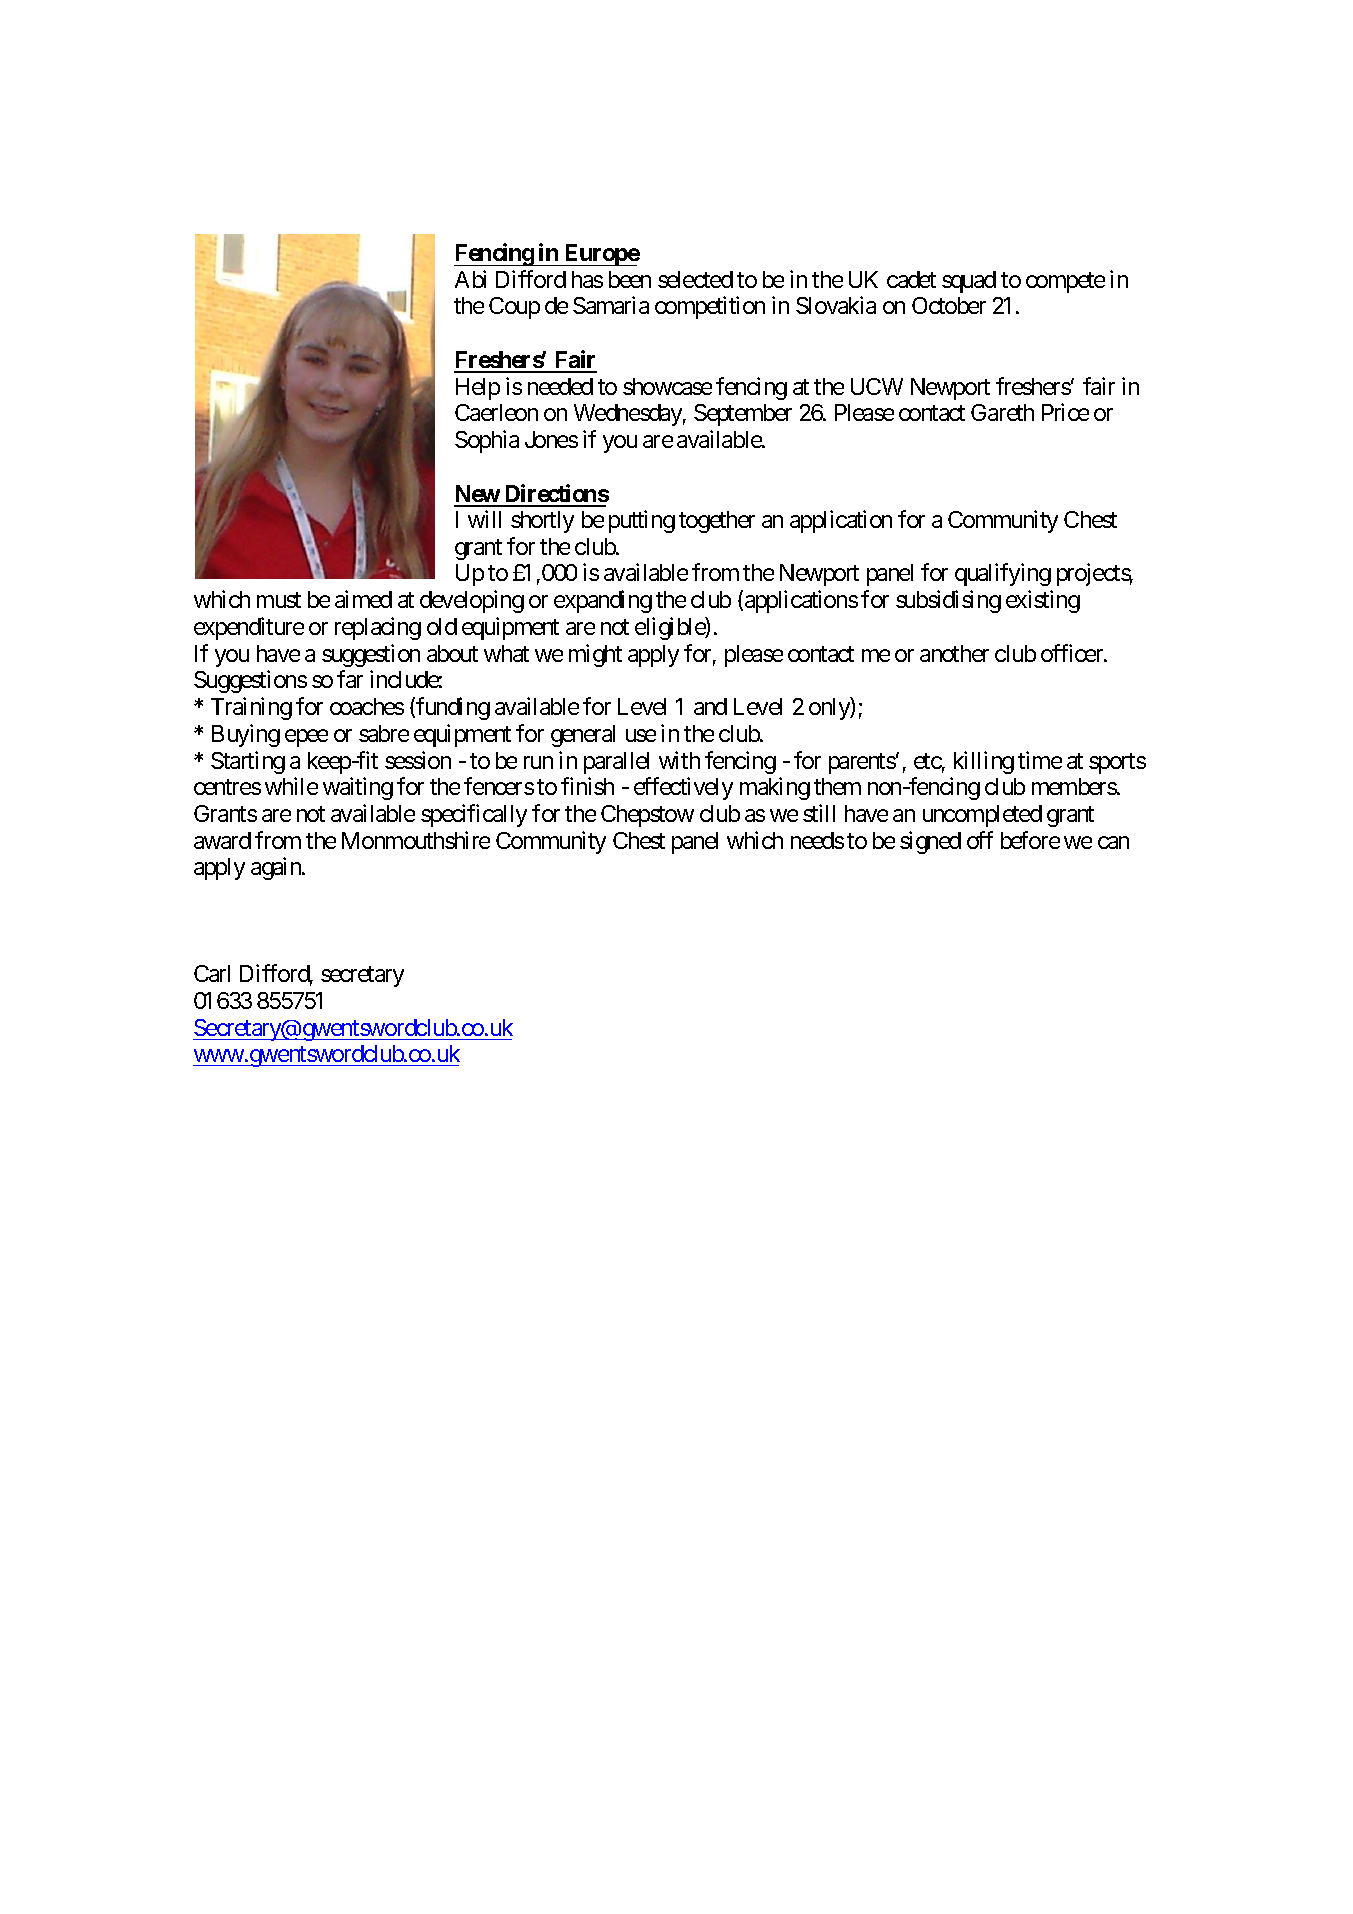  Describe the element at coordinates (710, 307) in the screenshot. I see `competition` at that location.
